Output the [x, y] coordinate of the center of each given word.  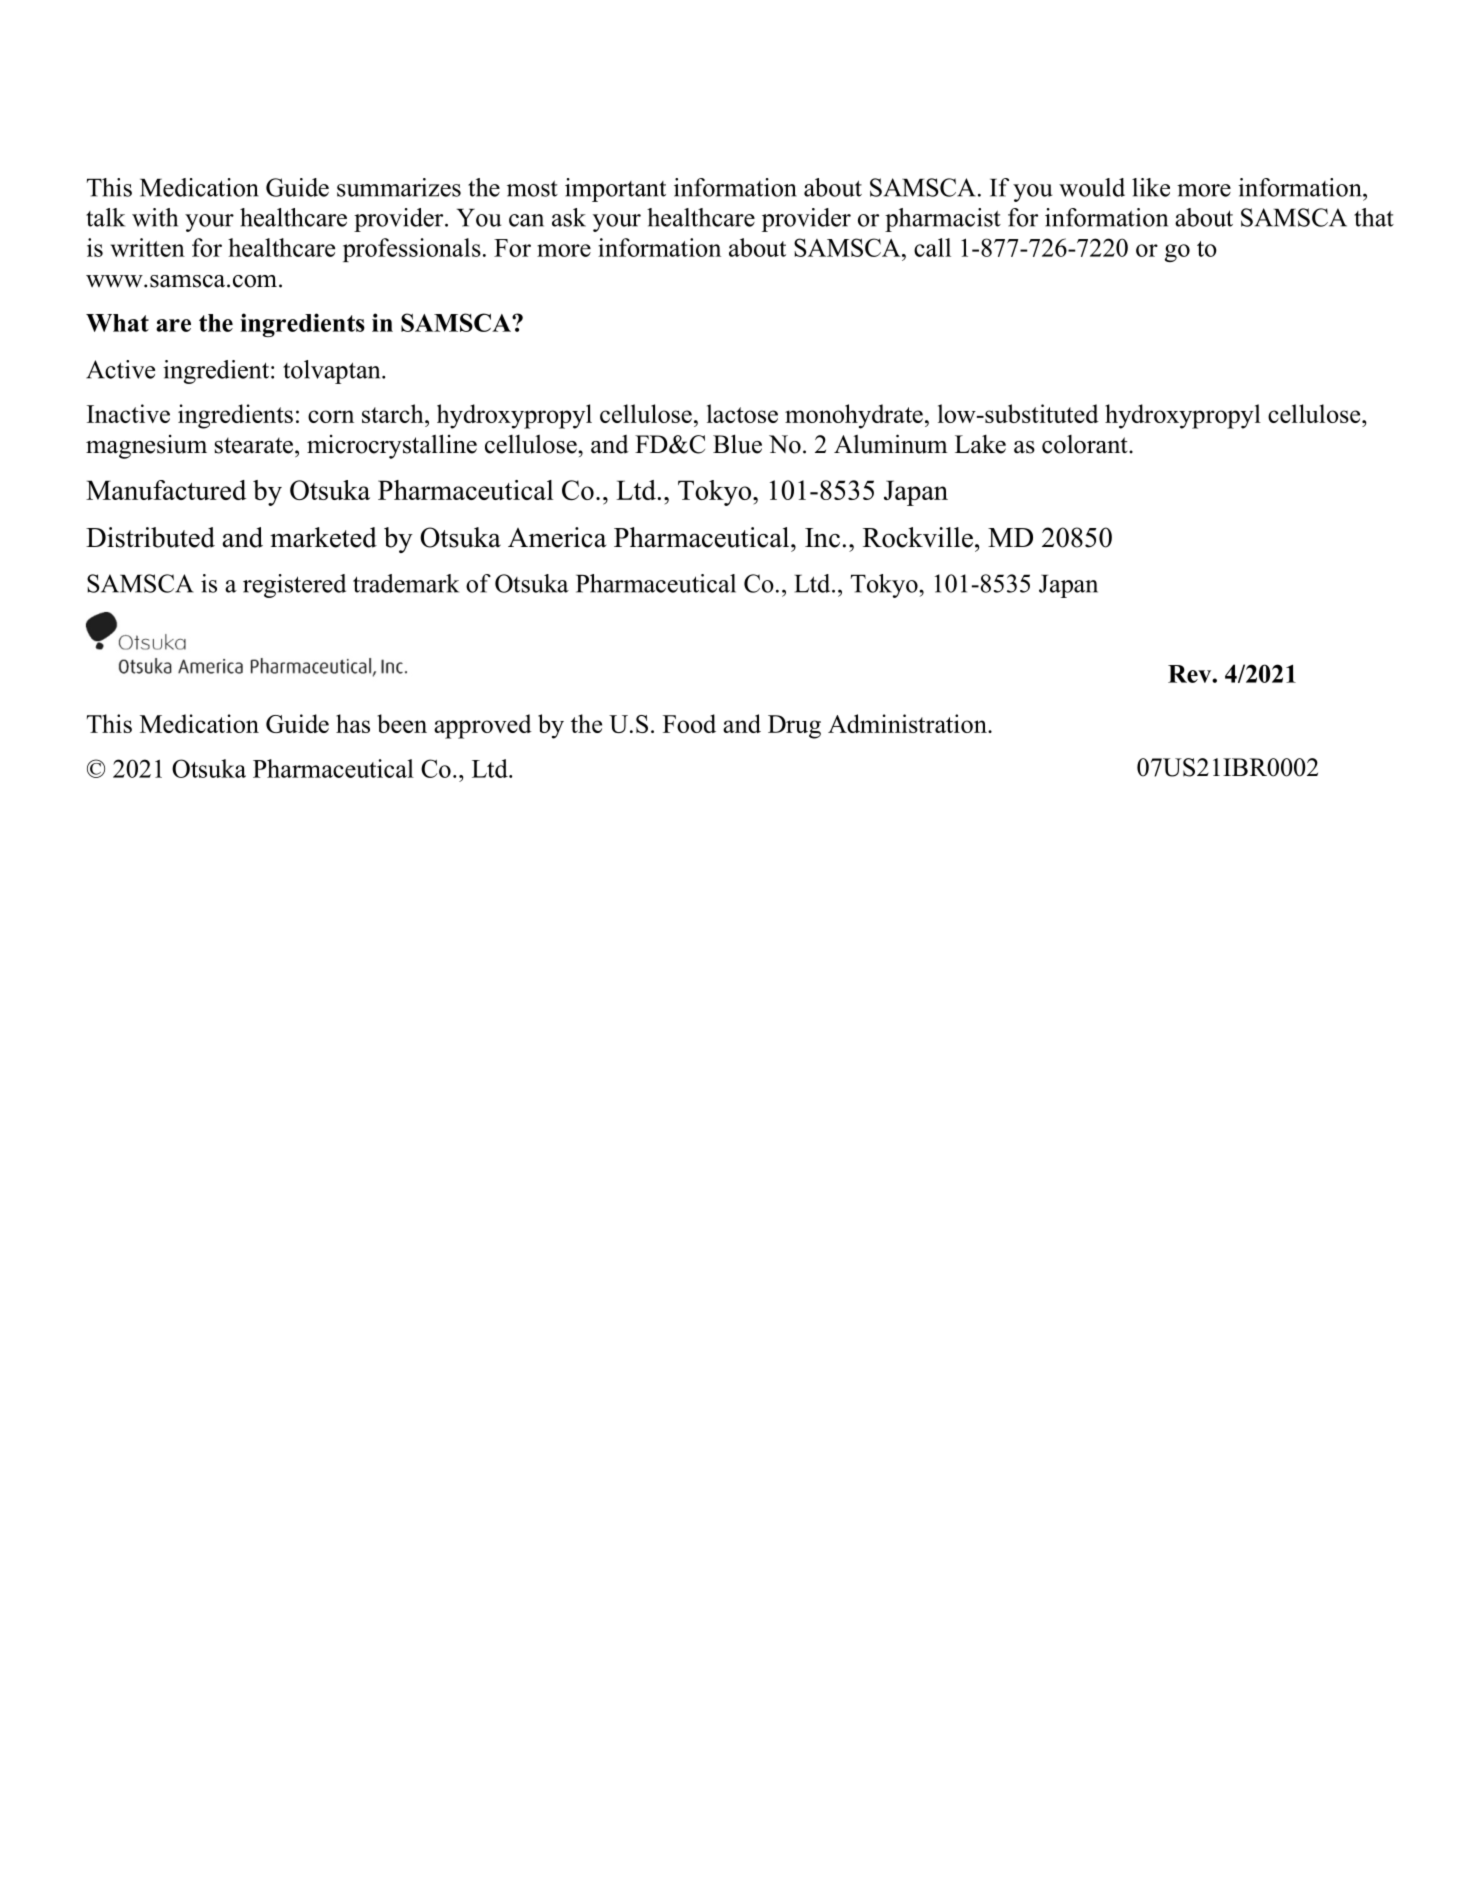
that [1374, 217]
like [1151, 187]
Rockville [918, 537]
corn [331, 416]
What [117, 323]
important [615, 190]
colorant [1086, 444]
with [155, 217]
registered [294, 586]
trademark [406, 583]
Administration [908, 723]
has [353, 723]
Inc [822, 538]
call [932, 247]
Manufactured [166, 490]
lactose [742, 413]
